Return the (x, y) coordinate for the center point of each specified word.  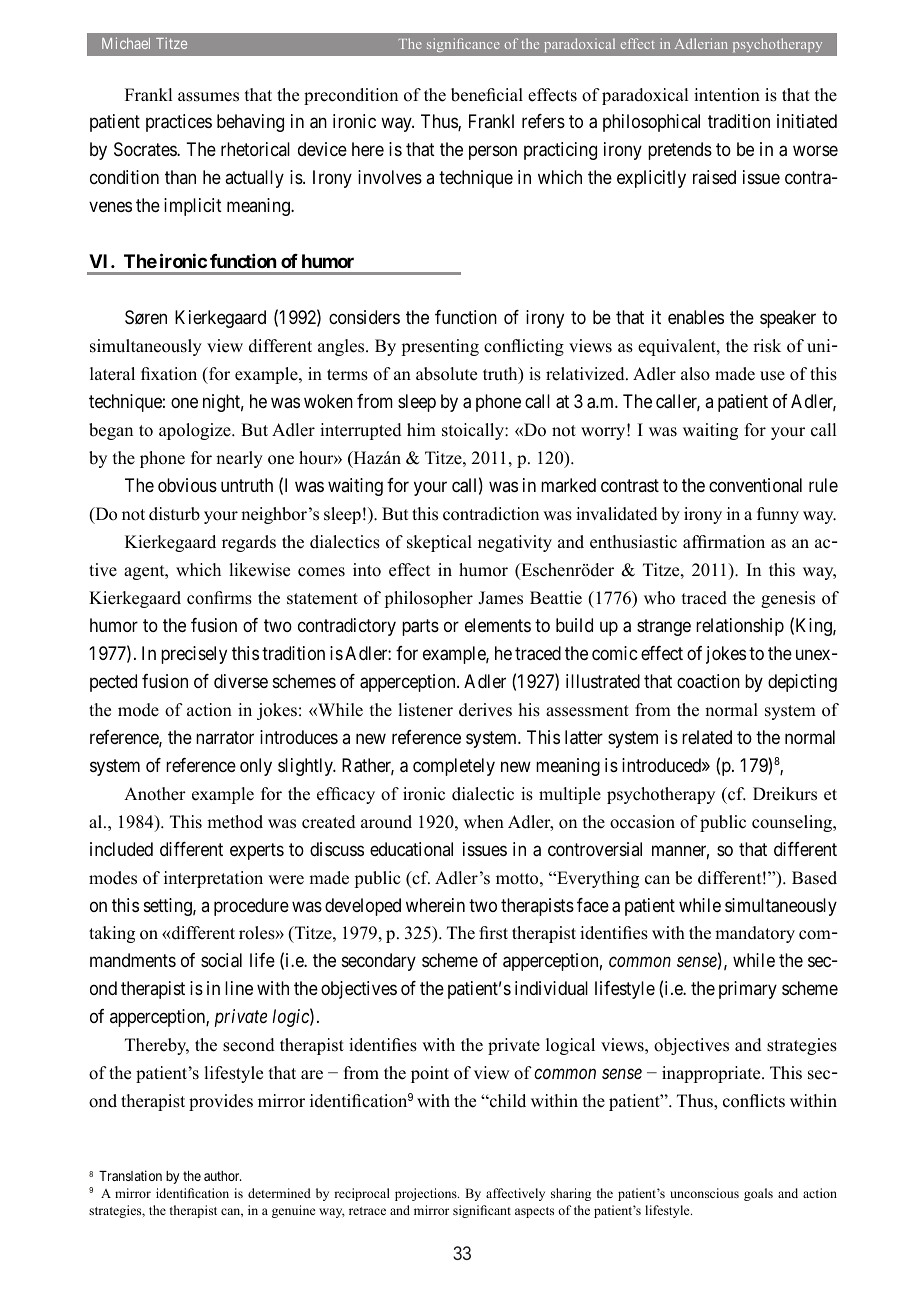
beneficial (487, 95)
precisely (194, 655)
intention (727, 95)
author (223, 1176)
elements (498, 625)
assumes (208, 97)
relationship (740, 627)
